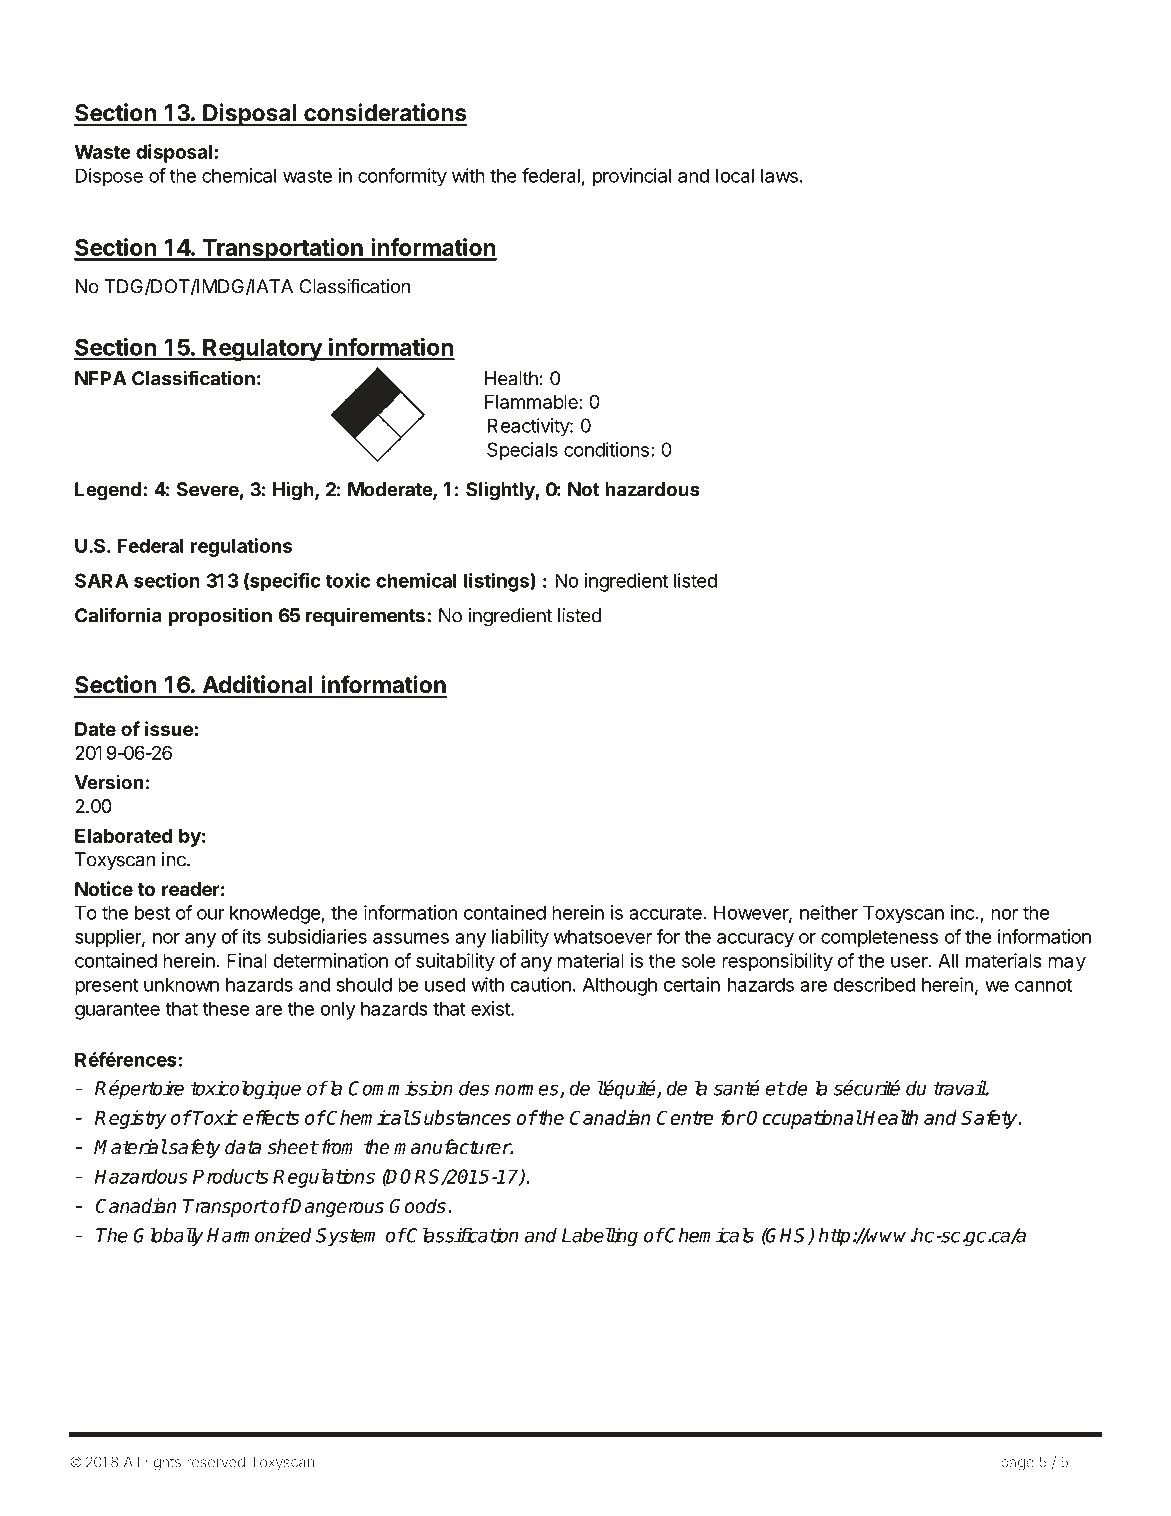  What do you see at coordinates (1017, 1465) in the image?
I see `page` at bounding box center [1017, 1465].
